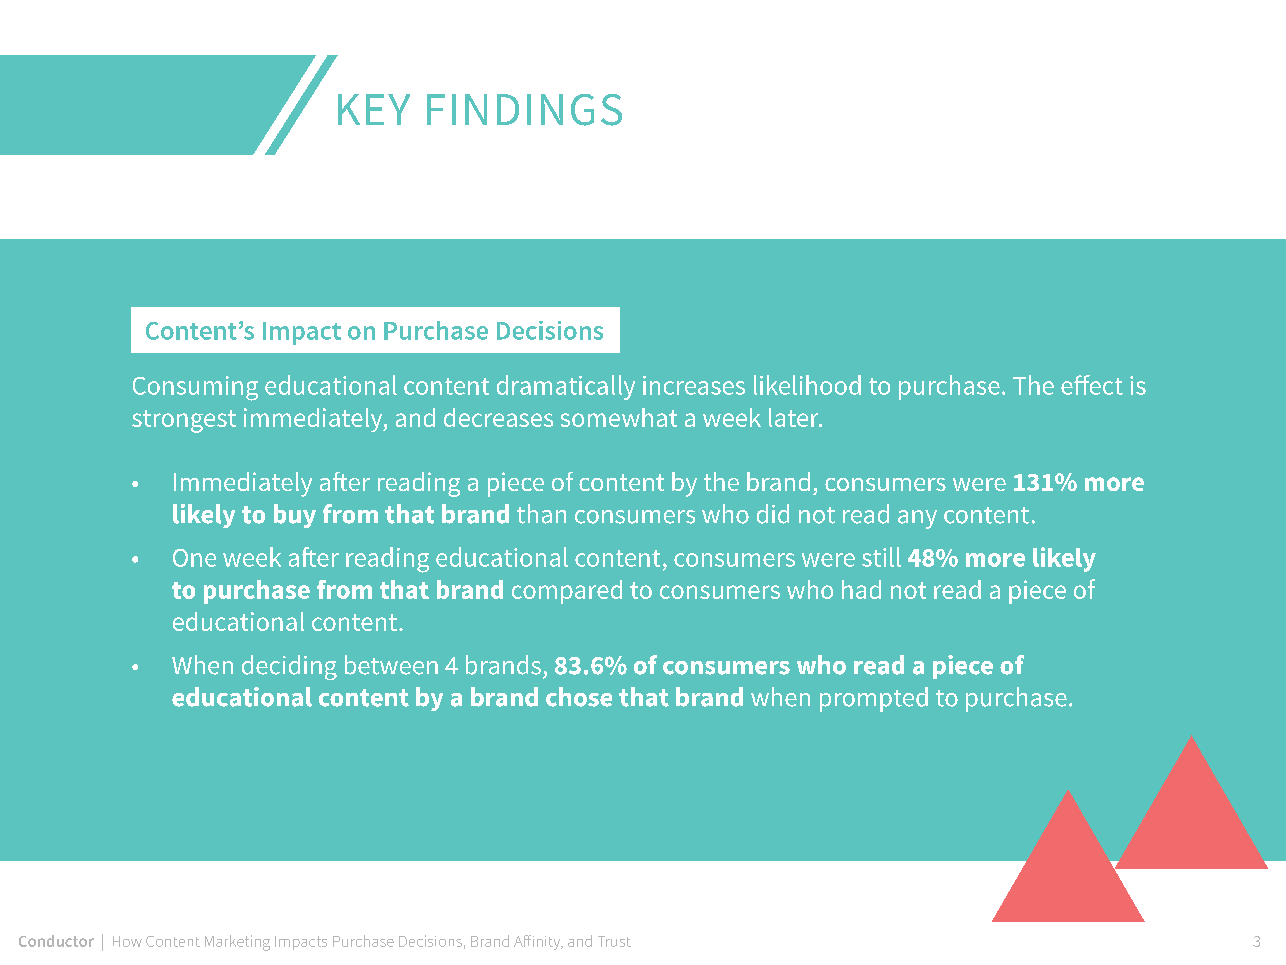  I want to click on any, so click(917, 519).
